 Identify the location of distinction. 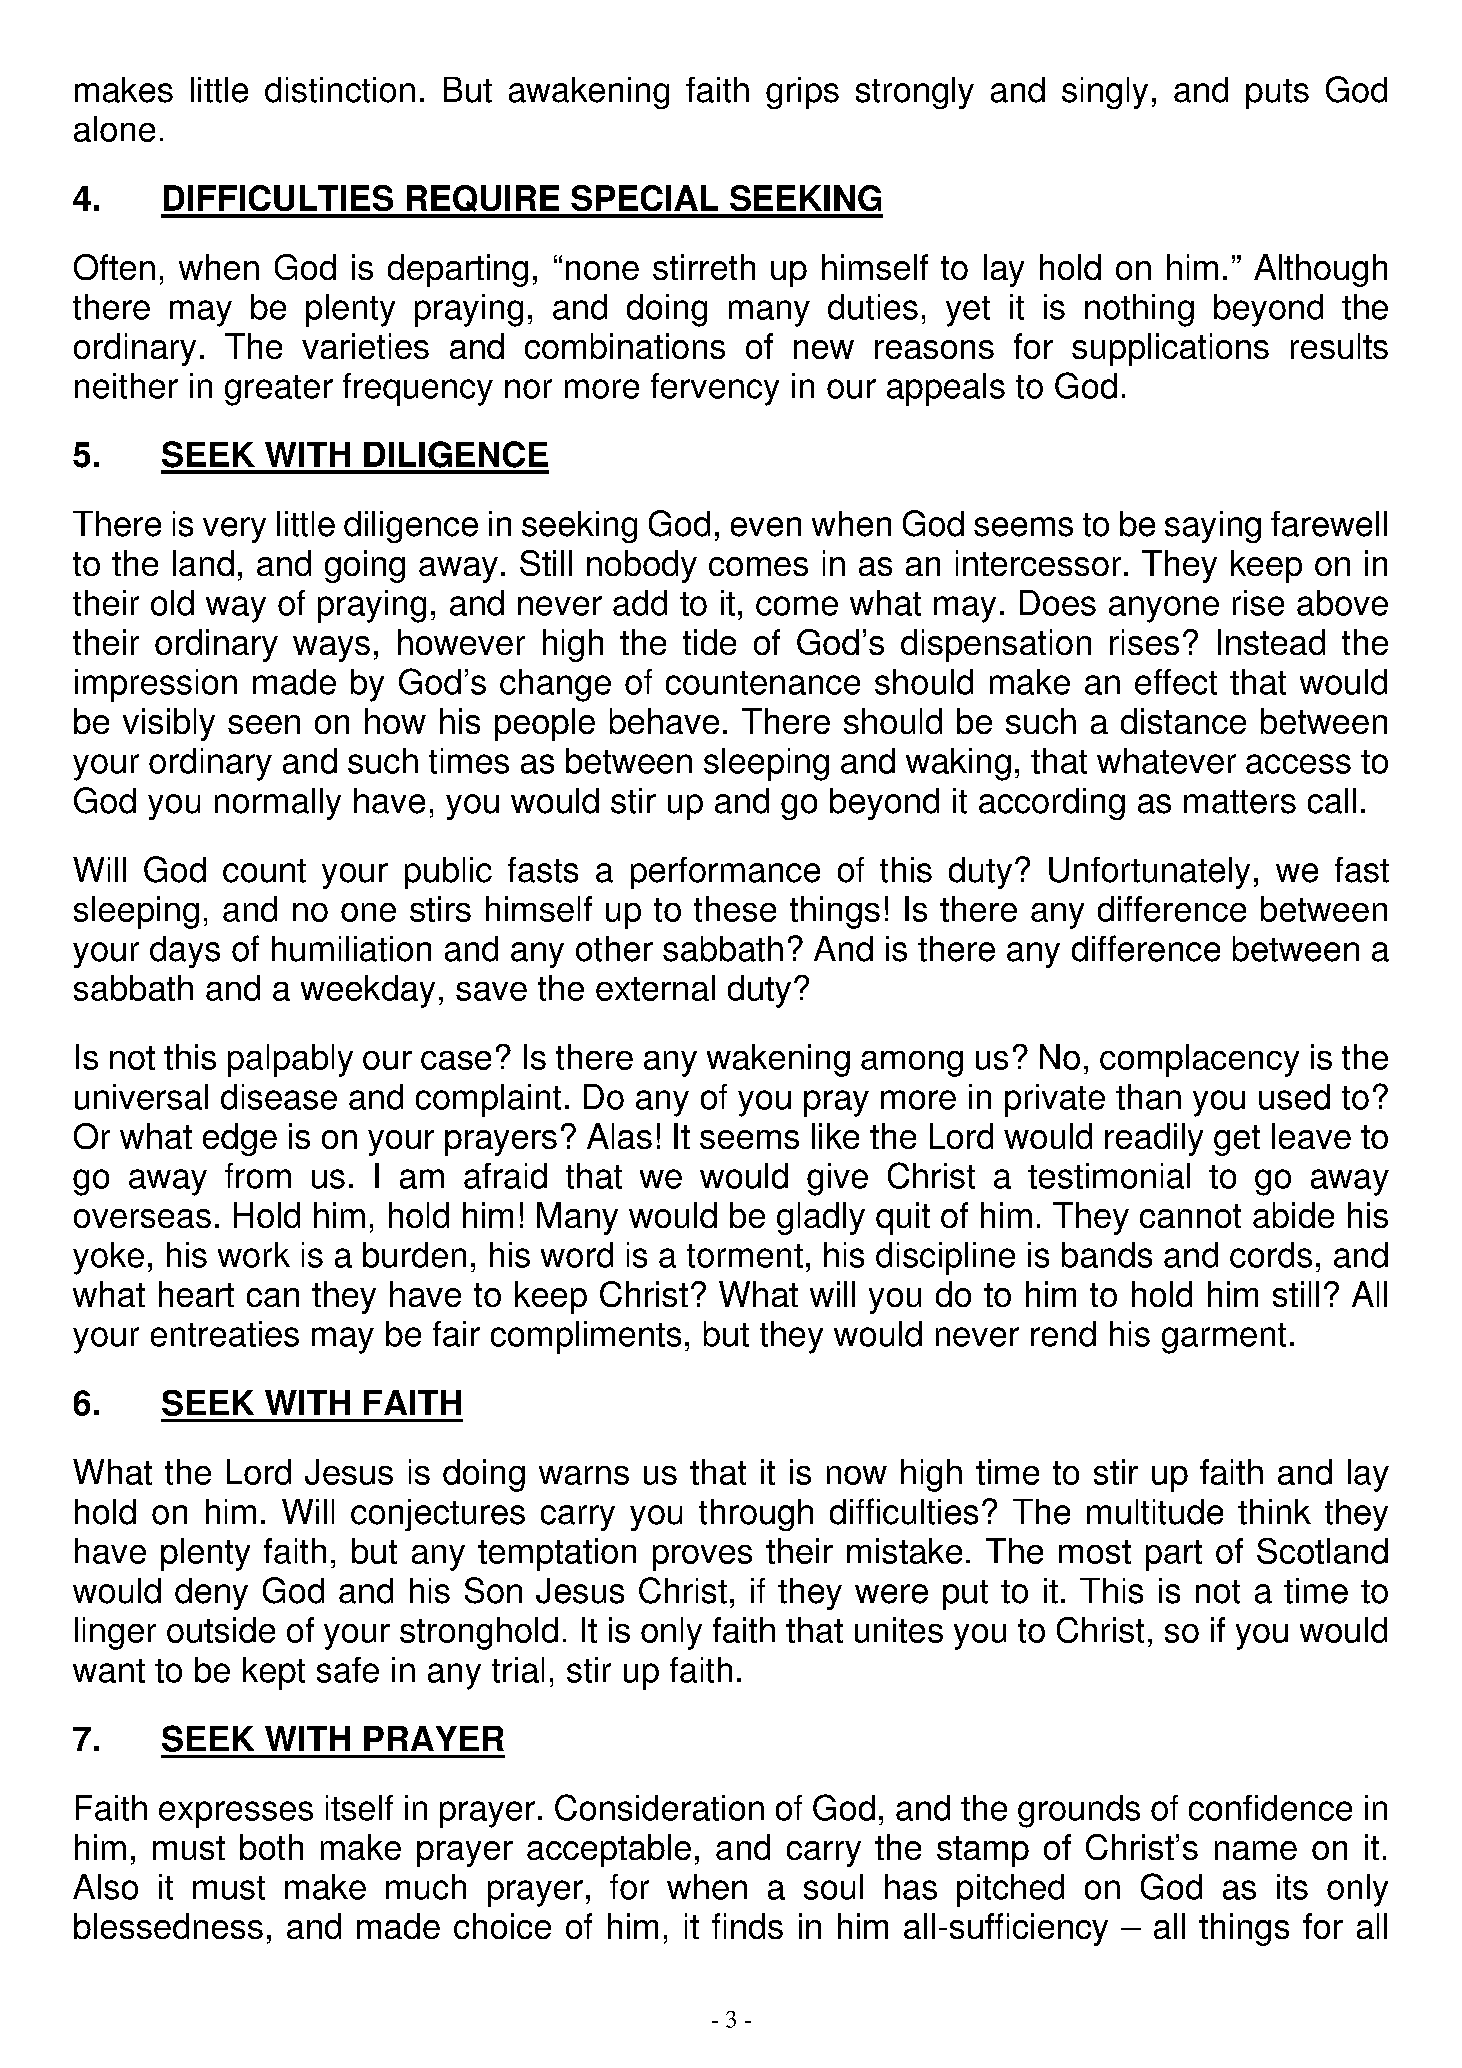
(340, 90).
